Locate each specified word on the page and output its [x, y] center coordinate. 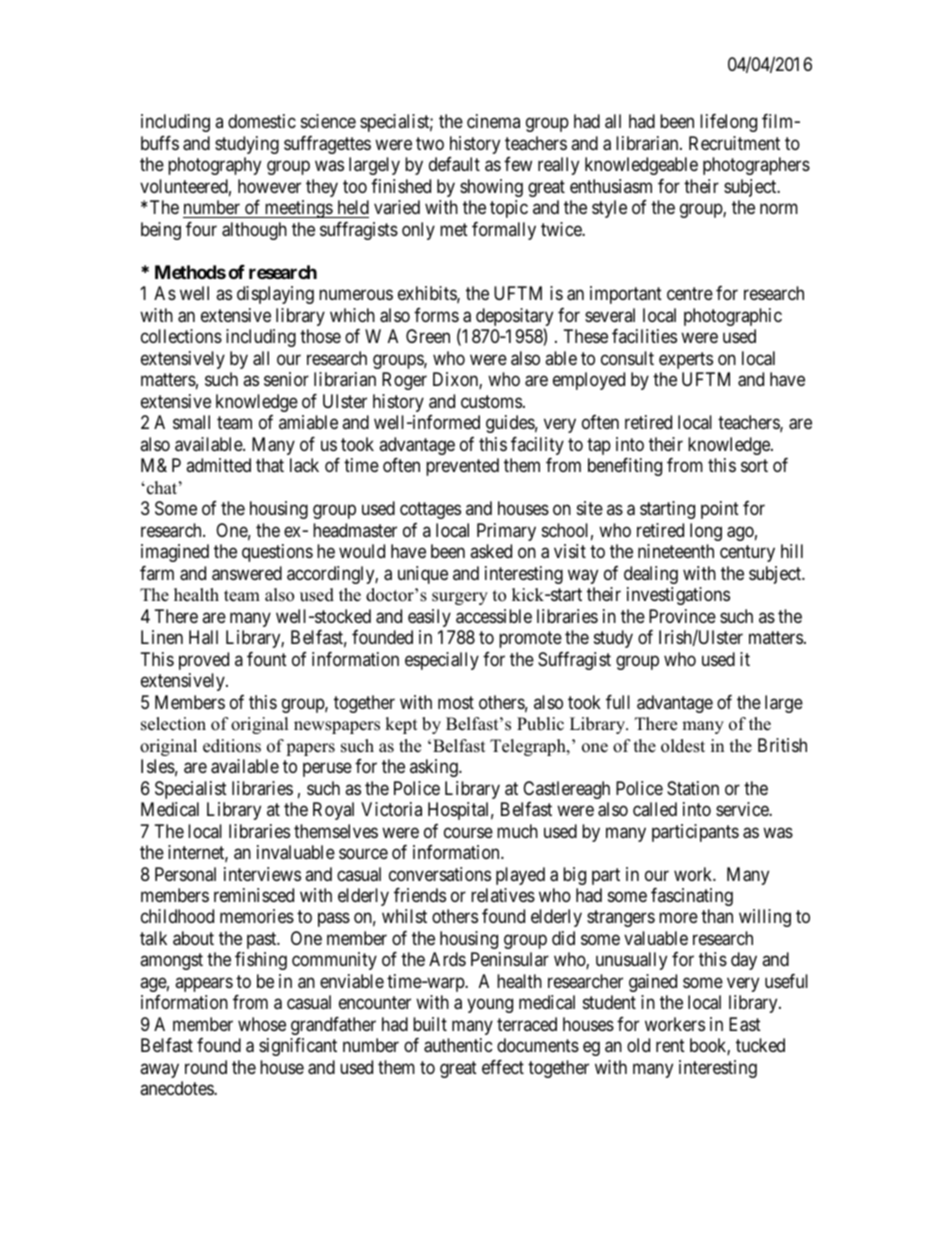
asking [435, 768]
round [206, 1067]
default [454, 164]
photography [214, 166]
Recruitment [734, 143]
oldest [683, 746]
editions [232, 746]
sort [754, 465]
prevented [462, 467]
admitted [218, 465]
